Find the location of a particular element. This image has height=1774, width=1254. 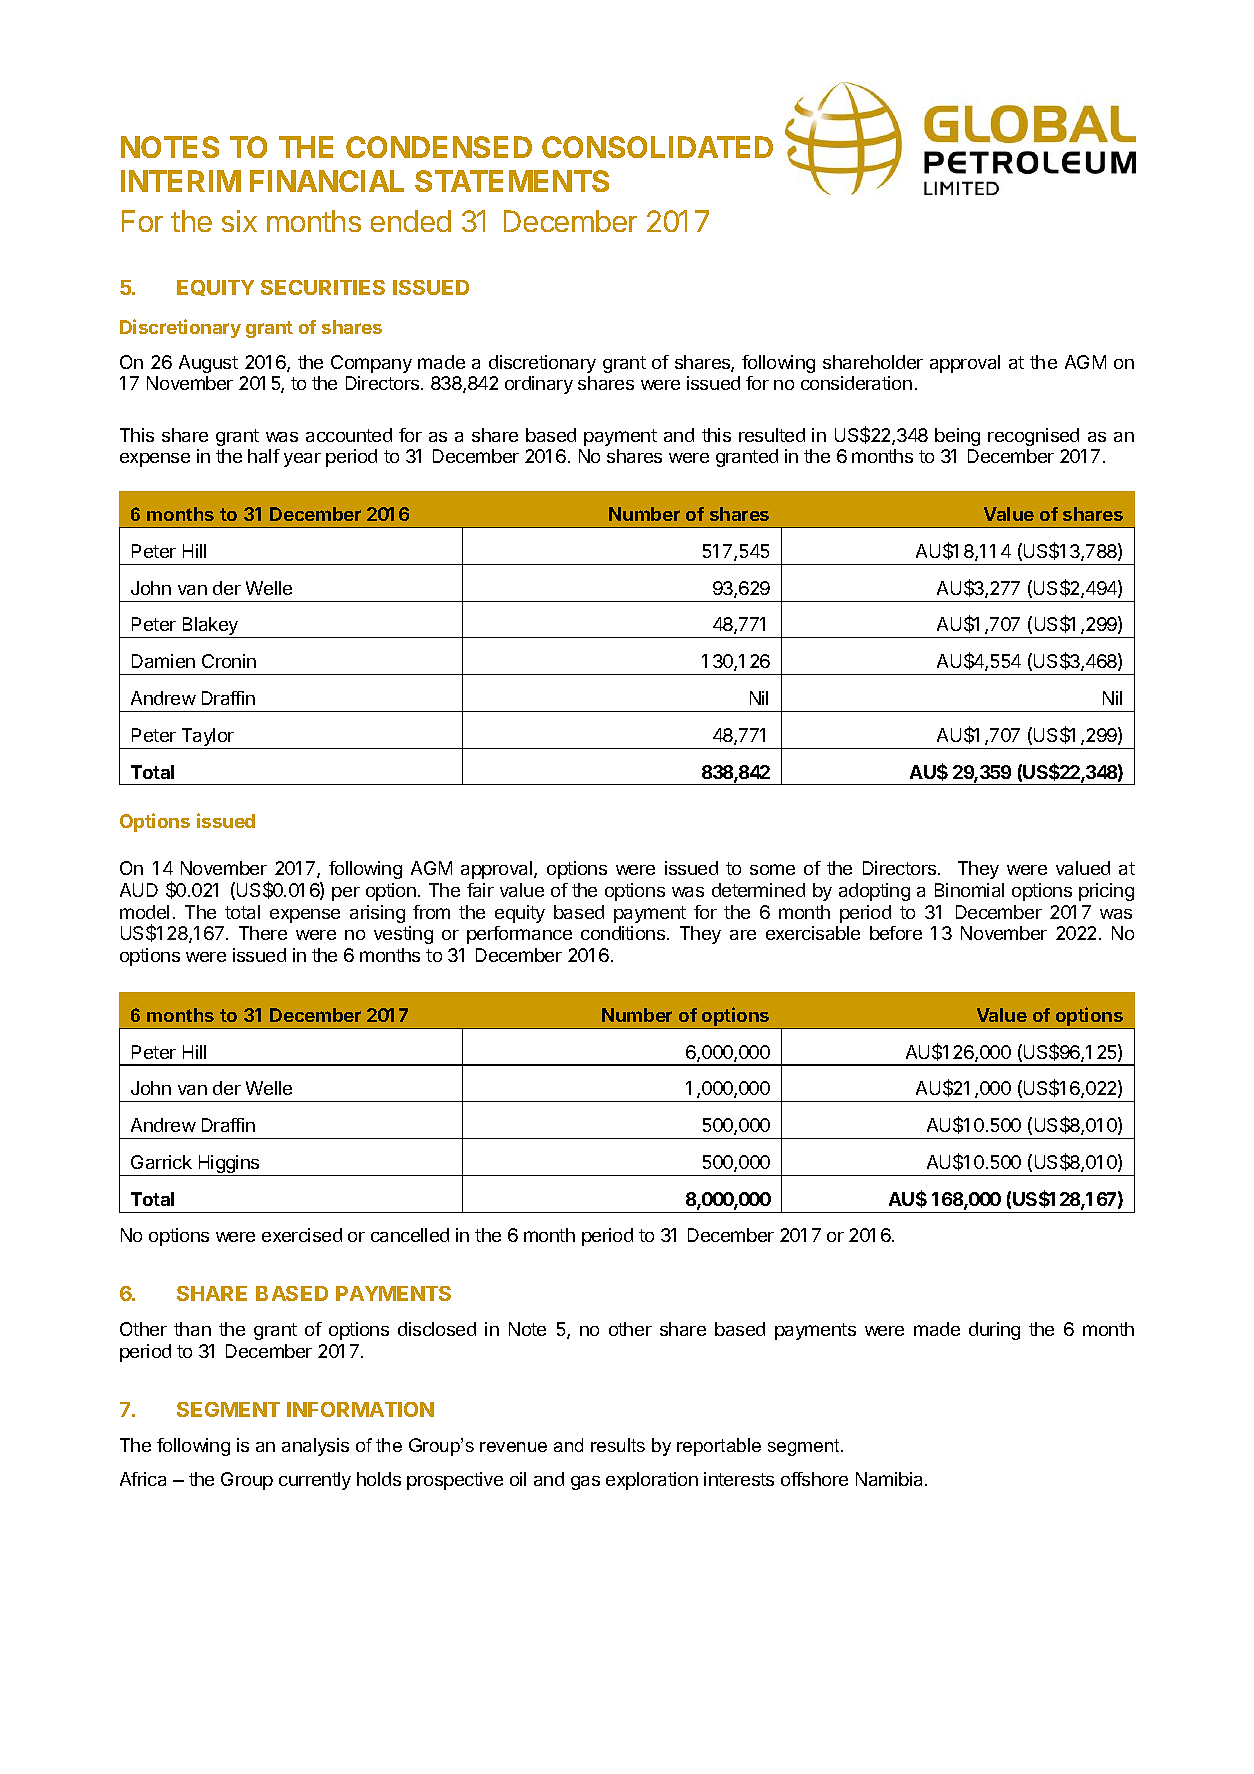

some is located at coordinates (772, 869).
